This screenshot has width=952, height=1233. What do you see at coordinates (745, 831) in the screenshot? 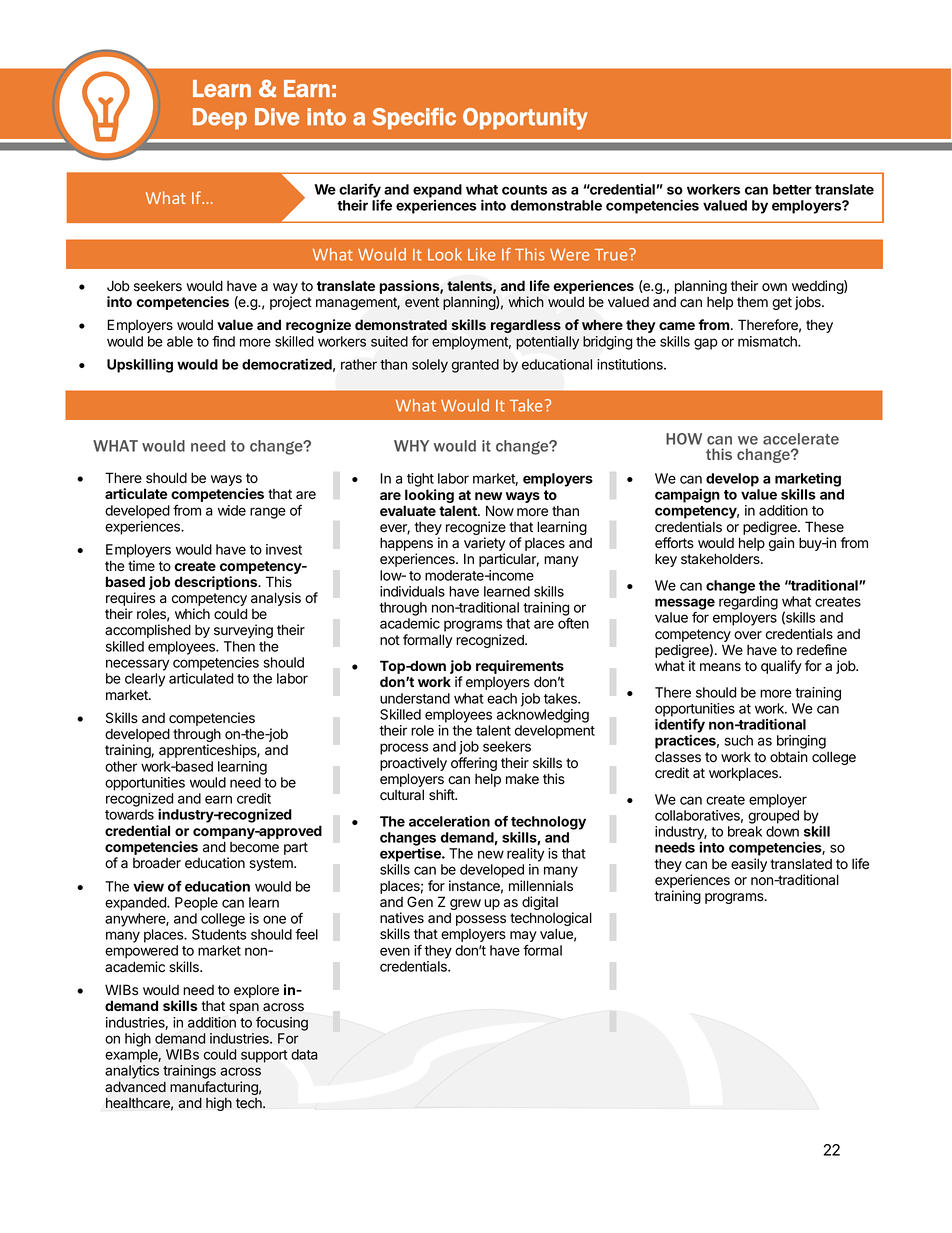
I see `break` at bounding box center [745, 831].
